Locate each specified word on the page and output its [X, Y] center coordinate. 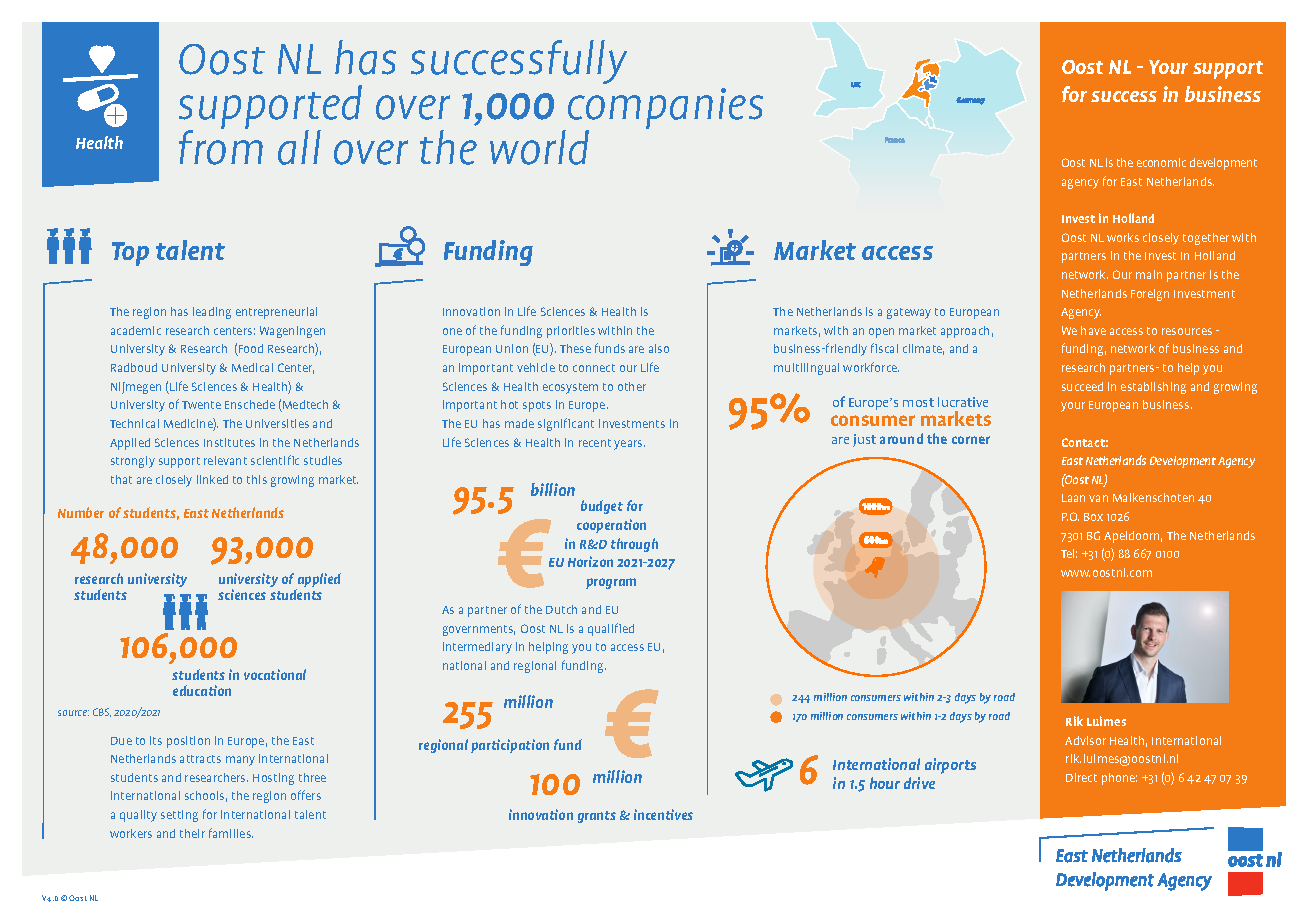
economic [1161, 162]
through [634, 545]
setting [179, 816]
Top [130, 254]
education [202, 690]
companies [665, 110]
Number [81, 512]
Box [1093, 517]
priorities [571, 332]
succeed [1082, 386]
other [632, 386]
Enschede [250, 404]
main [1149, 274]
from [221, 146]
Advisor [1085, 740]
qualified [611, 629]
